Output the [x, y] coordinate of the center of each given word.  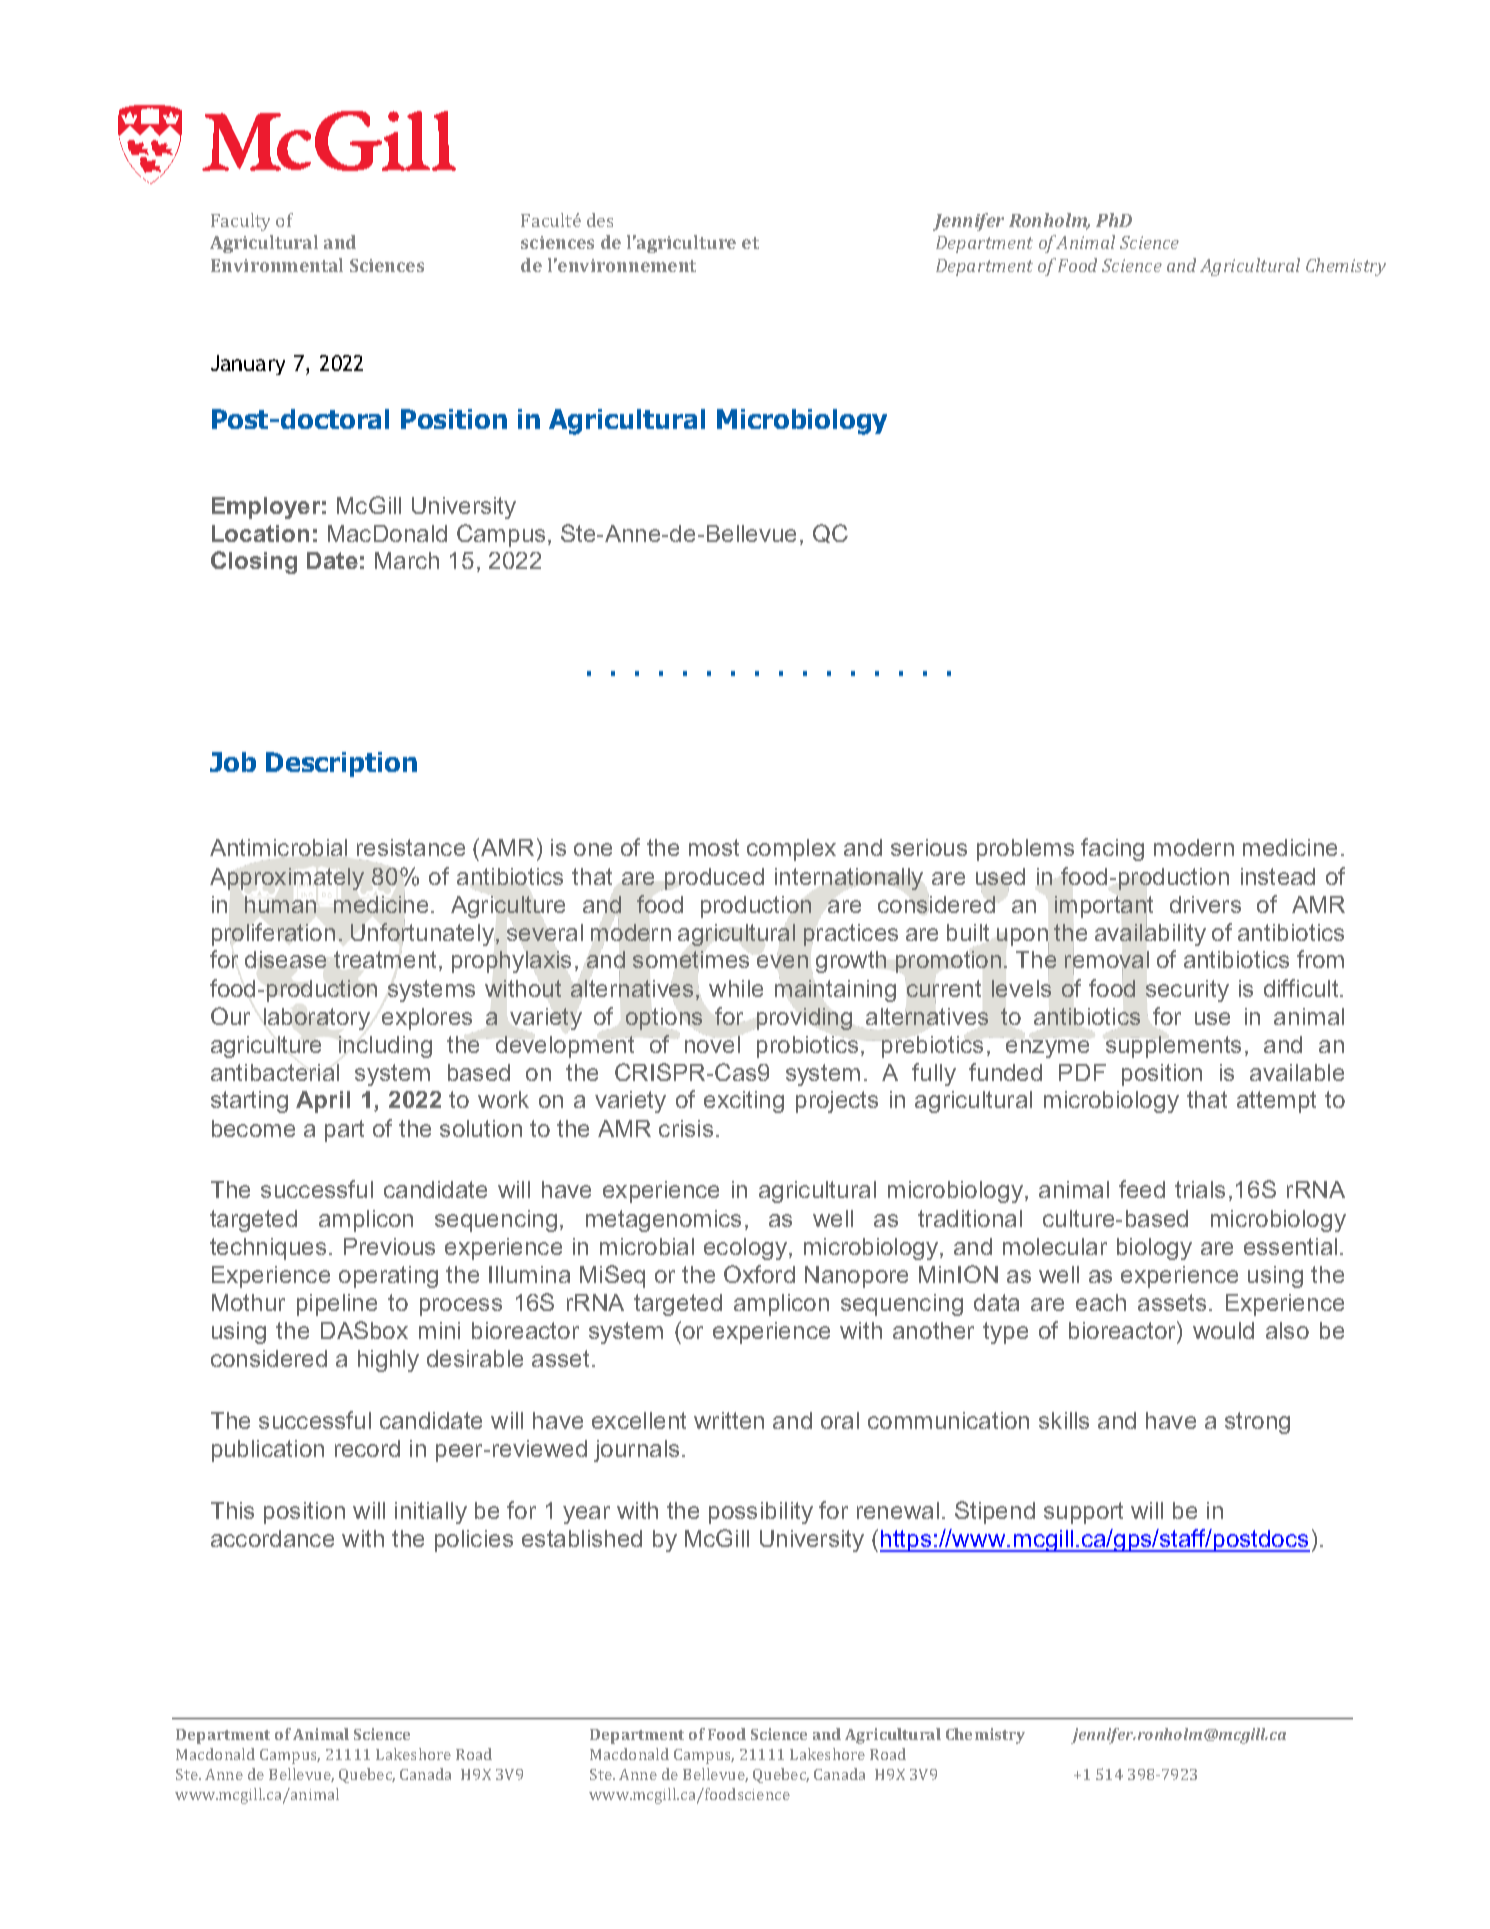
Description [341, 764]
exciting [744, 1102]
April [323, 1102]
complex [791, 850]
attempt [1276, 1102]
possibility [761, 1513]
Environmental [277, 265]
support [1083, 1513]
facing [1112, 849]
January [248, 365]
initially [431, 1513]
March [407, 560]
